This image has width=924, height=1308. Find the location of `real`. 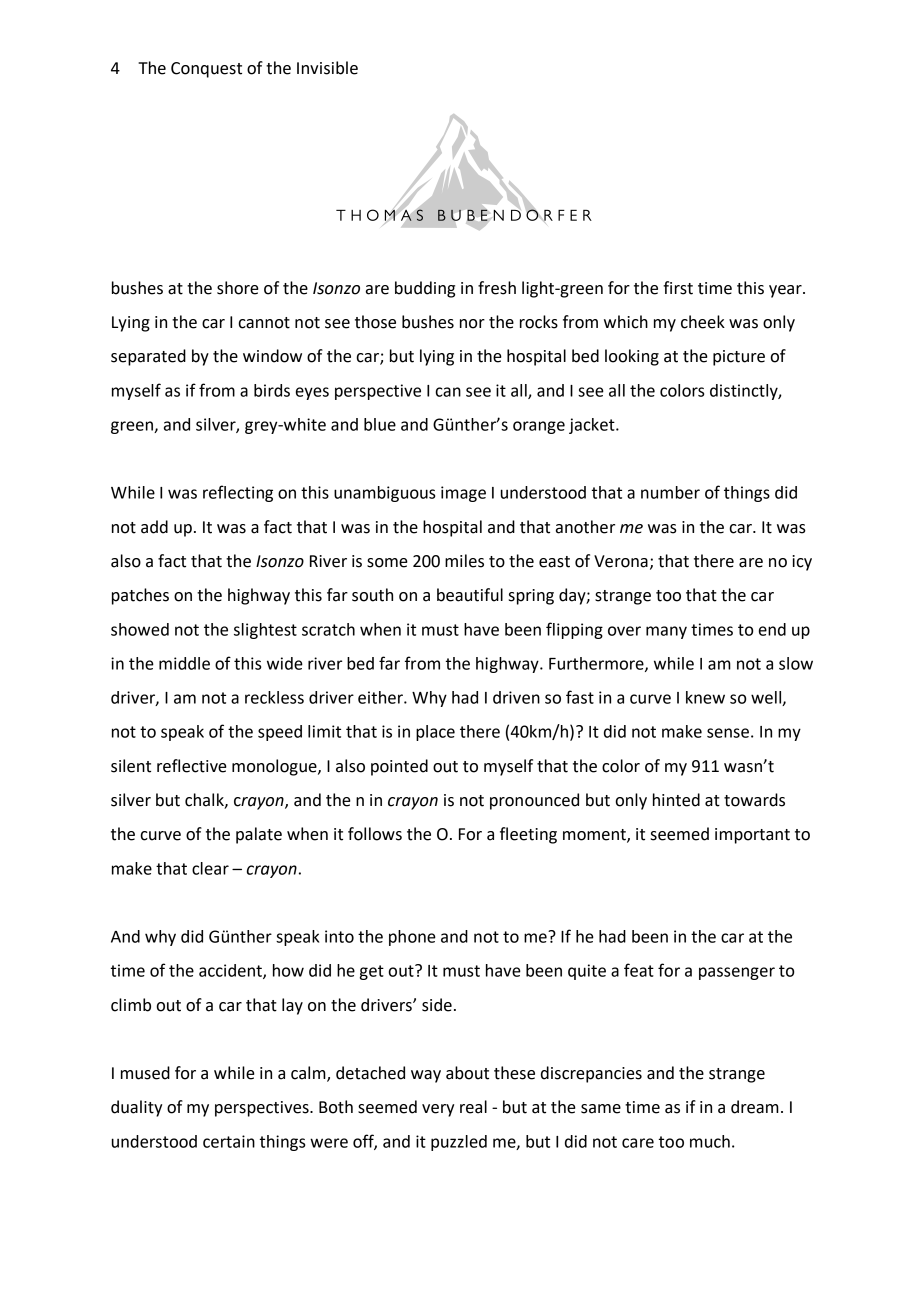

real is located at coordinates (473, 1107).
